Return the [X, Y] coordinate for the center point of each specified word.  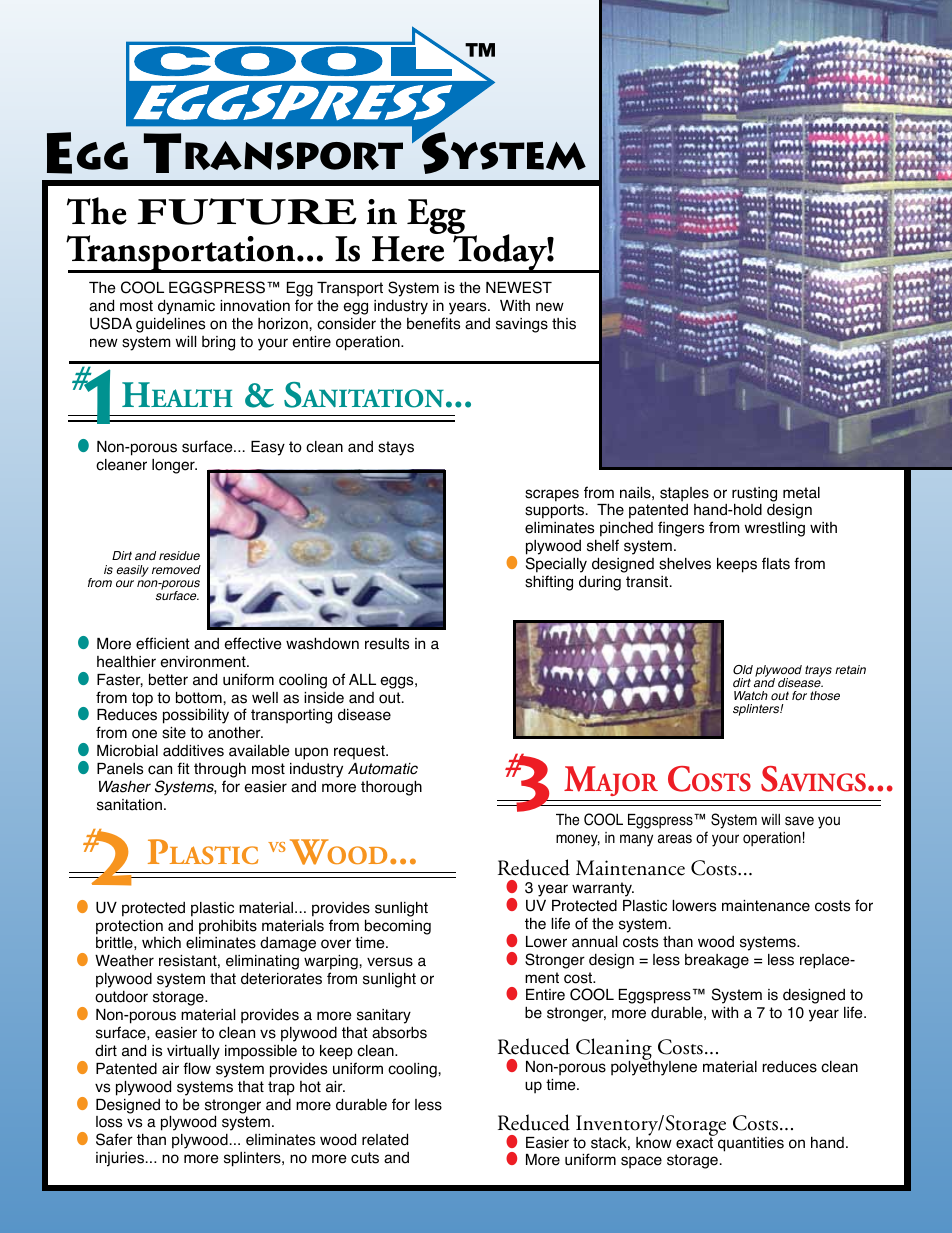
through [220, 771]
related [385, 1139]
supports [556, 511]
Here [408, 249]
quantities [750, 1143]
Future [247, 211]
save [799, 821]
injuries [121, 1159]
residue [179, 556]
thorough [391, 788]
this [564, 324]
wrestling [775, 529]
